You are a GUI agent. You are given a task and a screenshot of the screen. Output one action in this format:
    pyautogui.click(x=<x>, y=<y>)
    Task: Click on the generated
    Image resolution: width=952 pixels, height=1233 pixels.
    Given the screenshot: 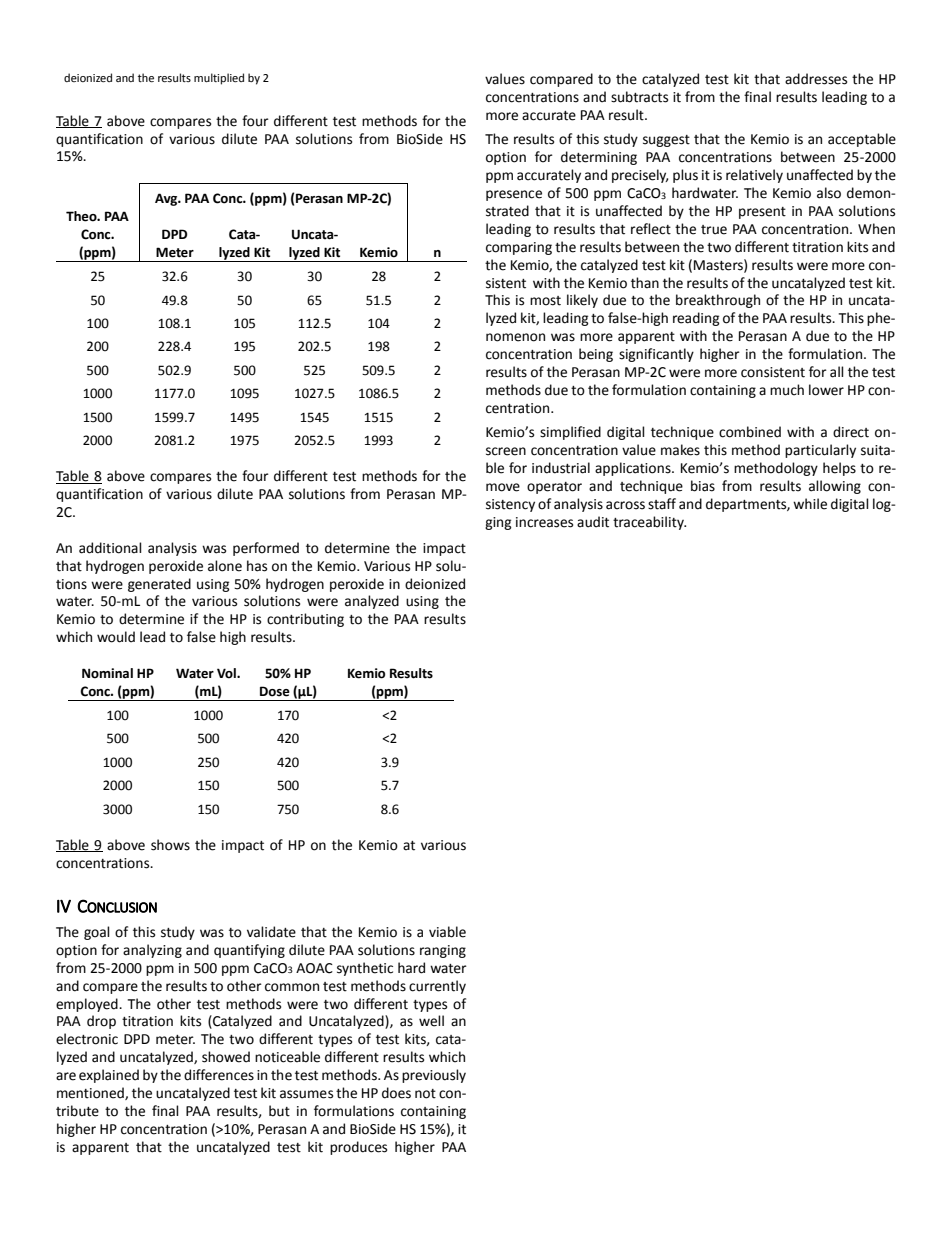 What is the action you would take?
    pyautogui.click(x=159, y=585)
